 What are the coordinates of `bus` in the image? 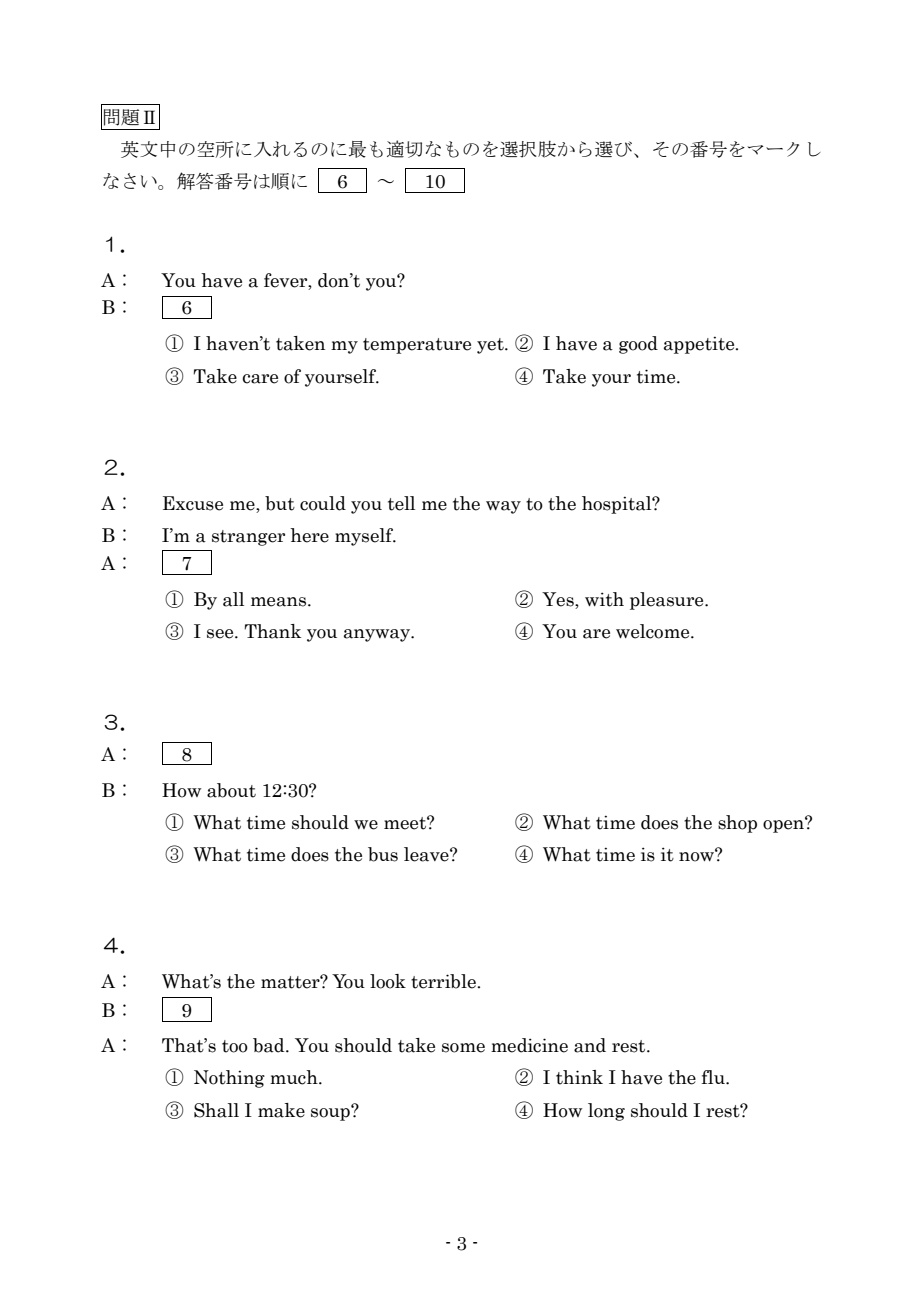 It's located at (383, 854).
